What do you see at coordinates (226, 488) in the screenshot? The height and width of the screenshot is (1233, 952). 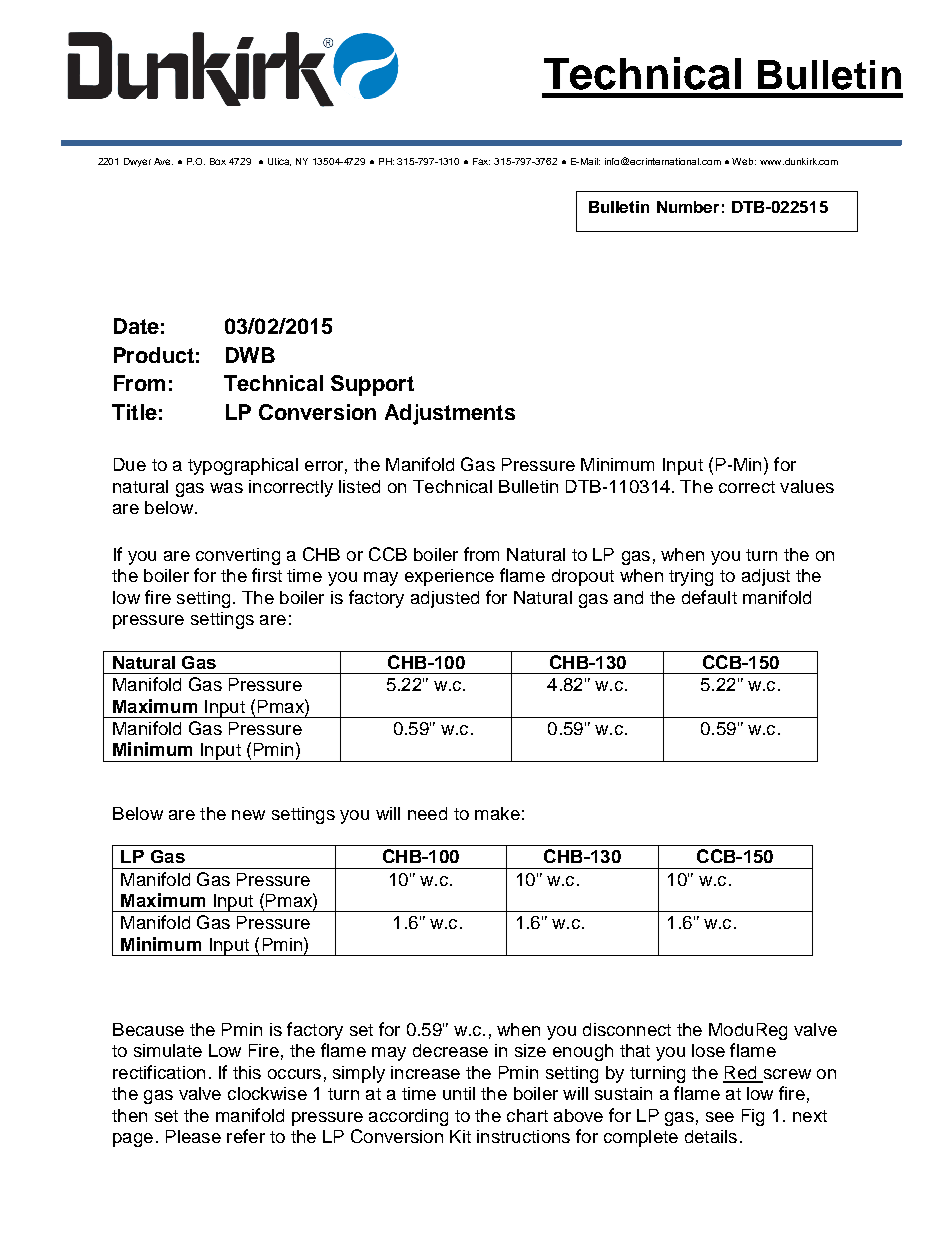 I see `was` at bounding box center [226, 488].
